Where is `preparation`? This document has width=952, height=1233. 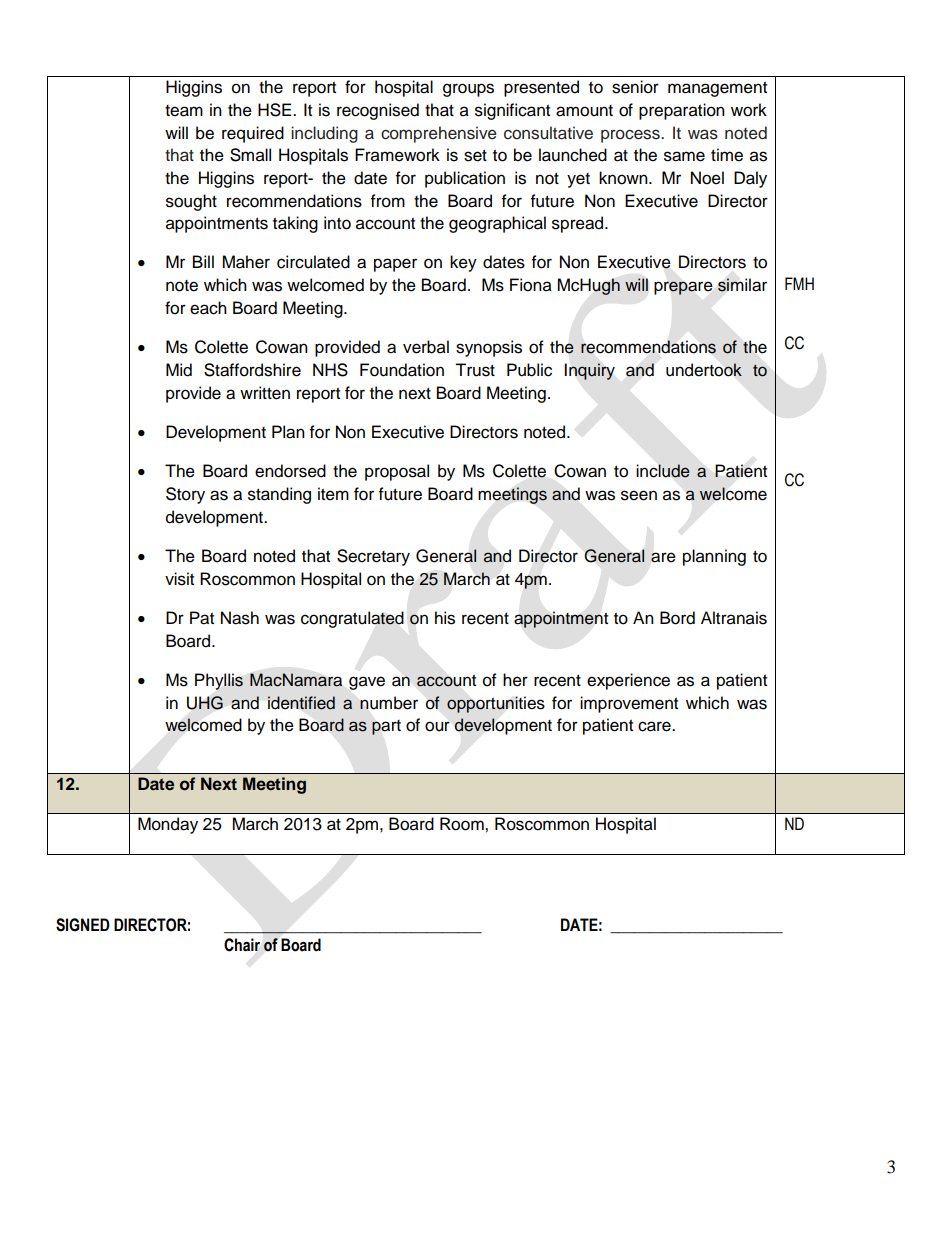
preparation is located at coordinates (682, 111).
